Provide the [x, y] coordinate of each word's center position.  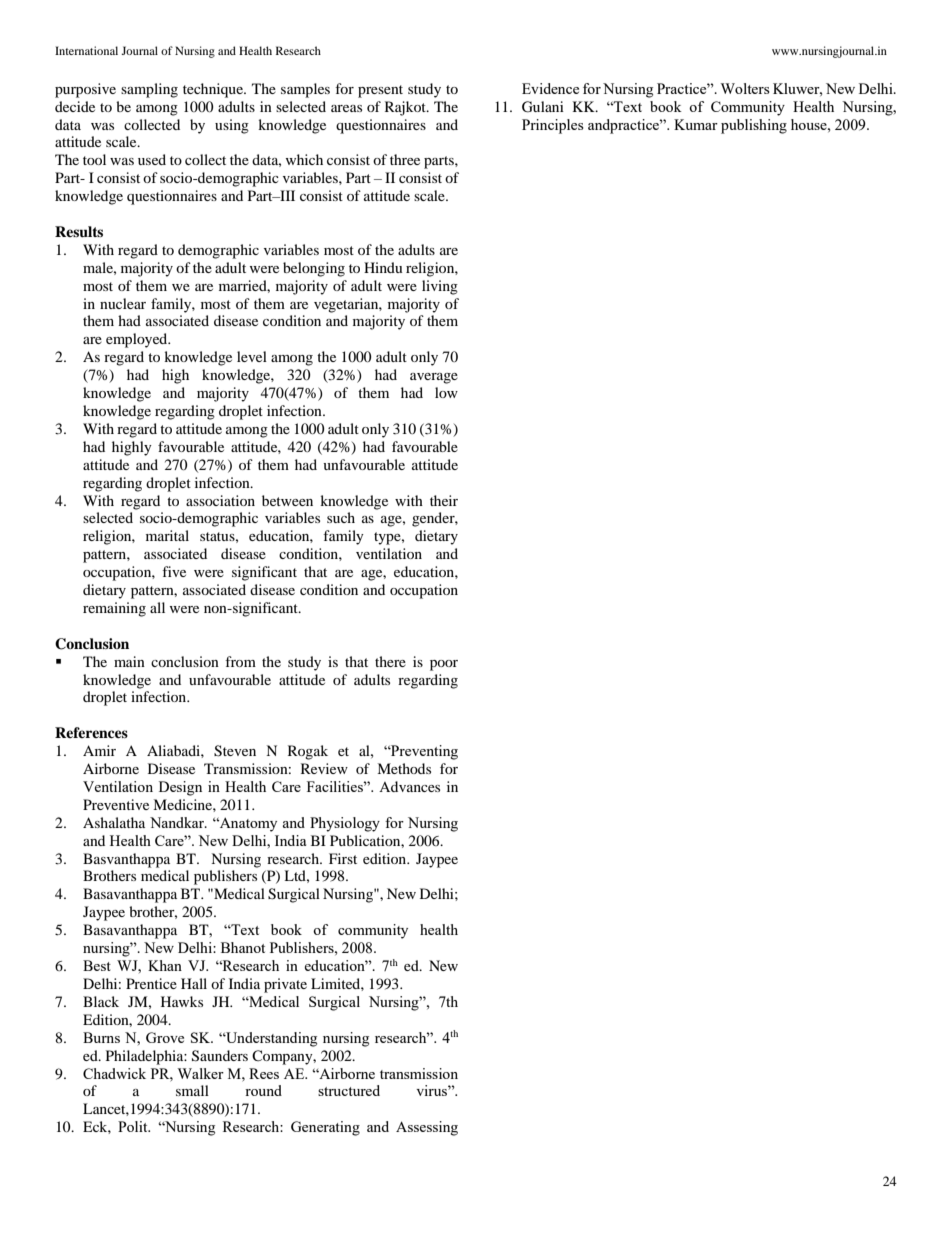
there [390, 661]
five [174, 571]
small [192, 1090]
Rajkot [406, 108]
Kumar [696, 124]
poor [444, 665]
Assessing [427, 1128]
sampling [149, 90]
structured [349, 1090]
